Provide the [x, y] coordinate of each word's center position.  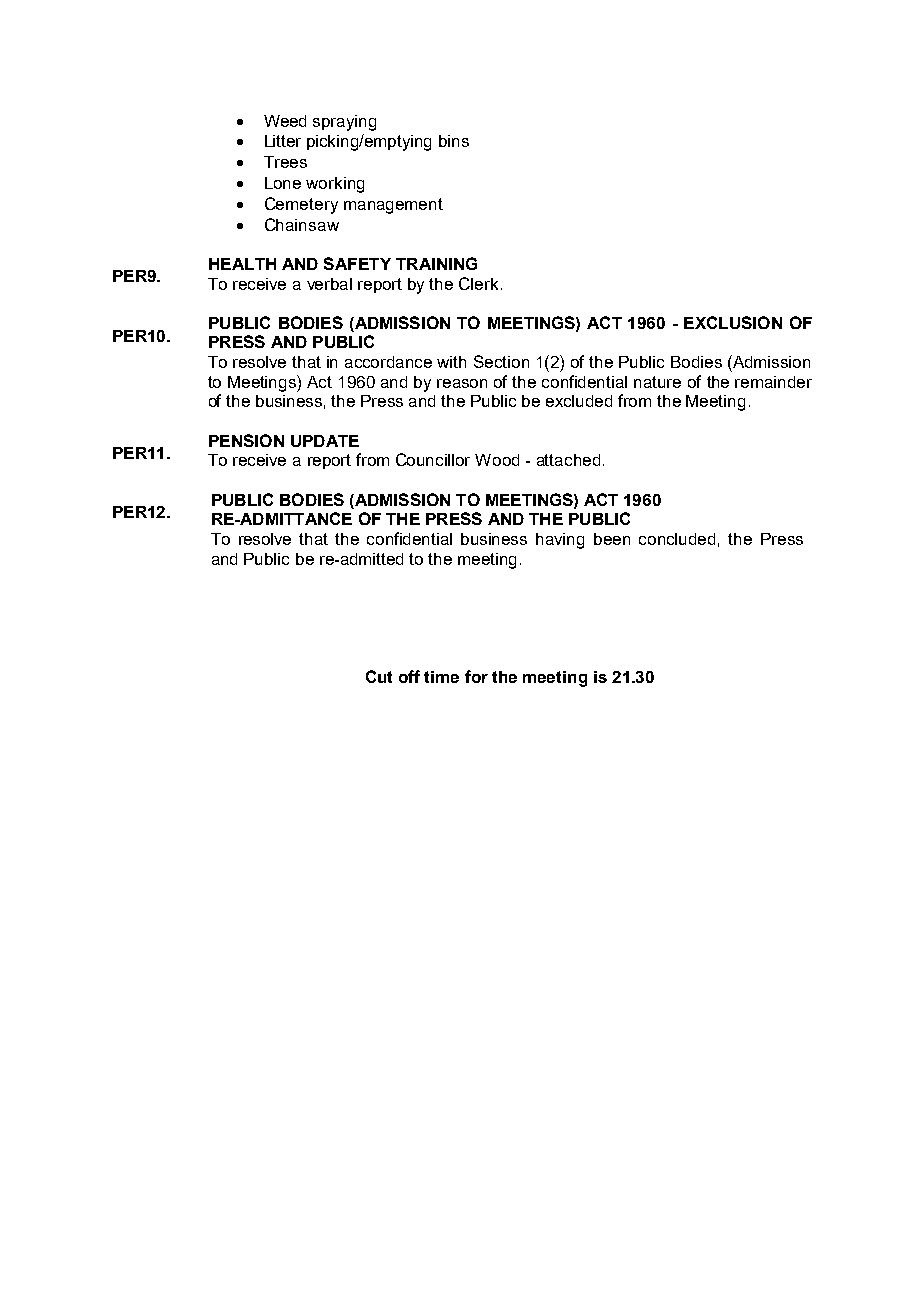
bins [454, 141]
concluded [677, 539]
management [393, 206]
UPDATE [325, 441]
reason [462, 383]
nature [657, 382]
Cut [379, 676]
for [476, 676]
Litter [283, 141]
